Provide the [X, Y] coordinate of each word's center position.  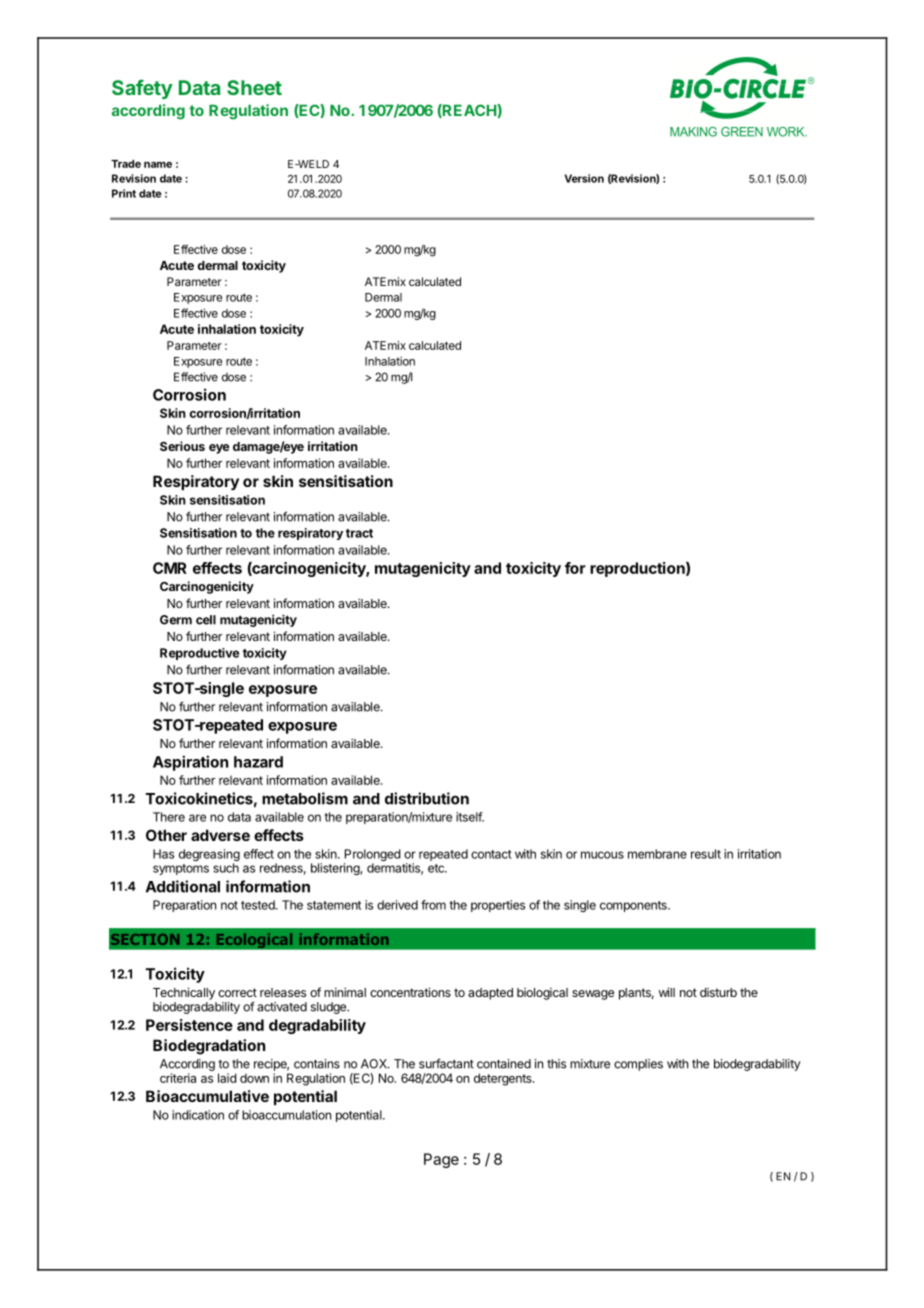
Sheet [254, 87]
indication [198, 1115]
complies [638, 1065]
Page [441, 1160]
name [158, 165]
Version [584, 178]
